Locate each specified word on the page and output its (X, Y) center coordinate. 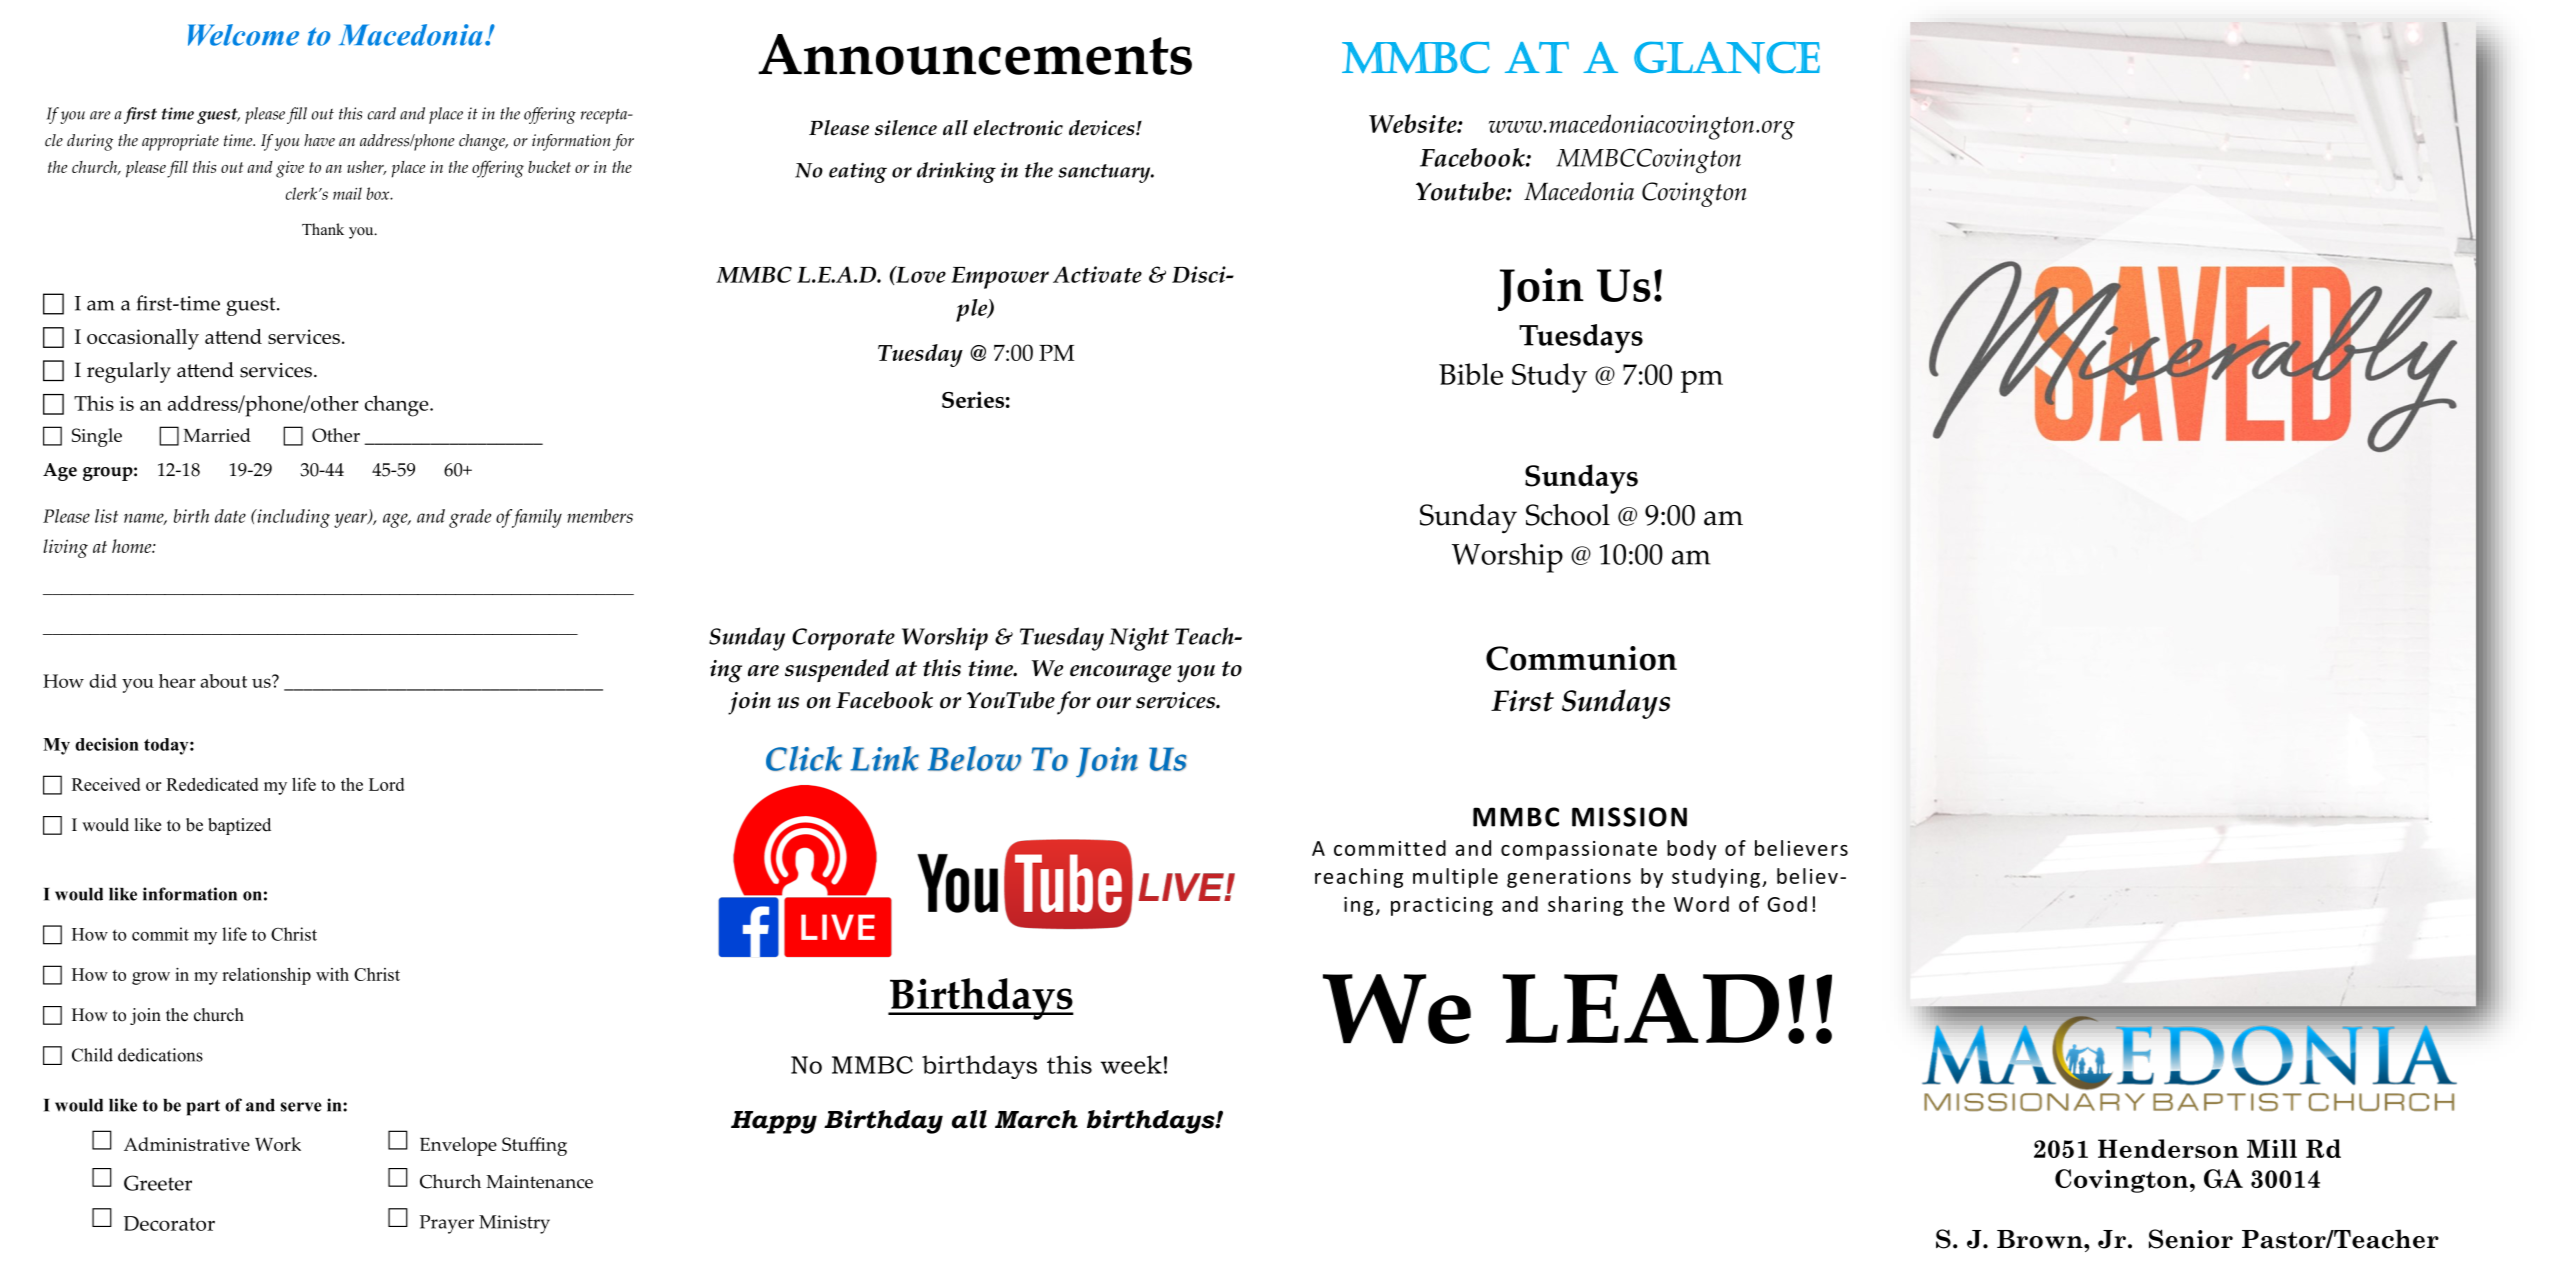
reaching (1359, 878)
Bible (1471, 374)
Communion (1581, 658)
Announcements (975, 54)
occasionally (143, 339)
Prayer (447, 1224)
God (1787, 904)
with (332, 974)
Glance (1727, 58)
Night (1139, 639)
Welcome (243, 35)
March (1036, 1119)
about (223, 681)
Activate (1097, 274)
